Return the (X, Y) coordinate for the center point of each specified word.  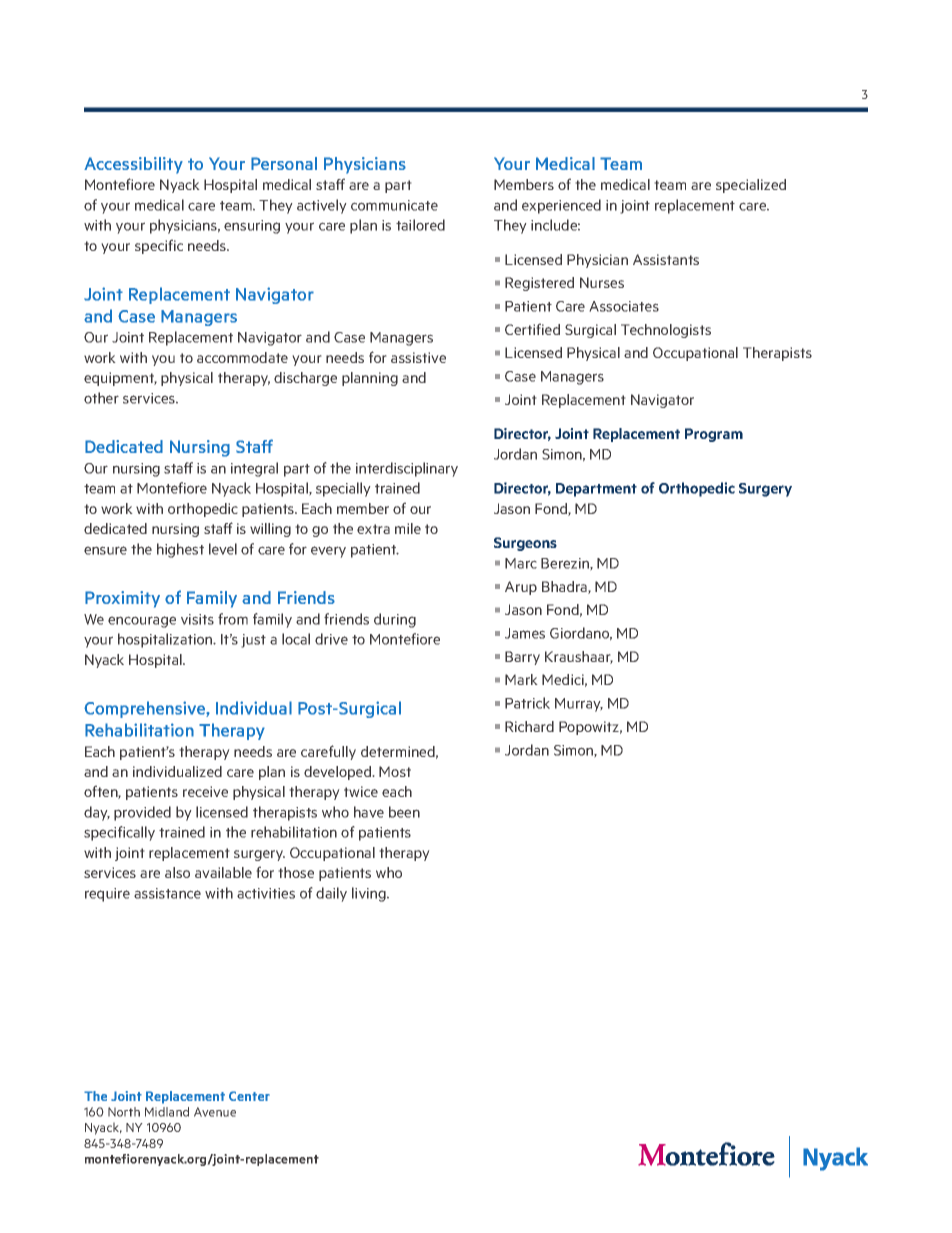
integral (254, 469)
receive (205, 791)
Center (249, 1096)
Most (395, 771)
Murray (579, 705)
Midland (167, 1112)
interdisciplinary (407, 469)
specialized (751, 186)
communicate (394, 205)
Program (714, 435)
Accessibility (133, 165)
